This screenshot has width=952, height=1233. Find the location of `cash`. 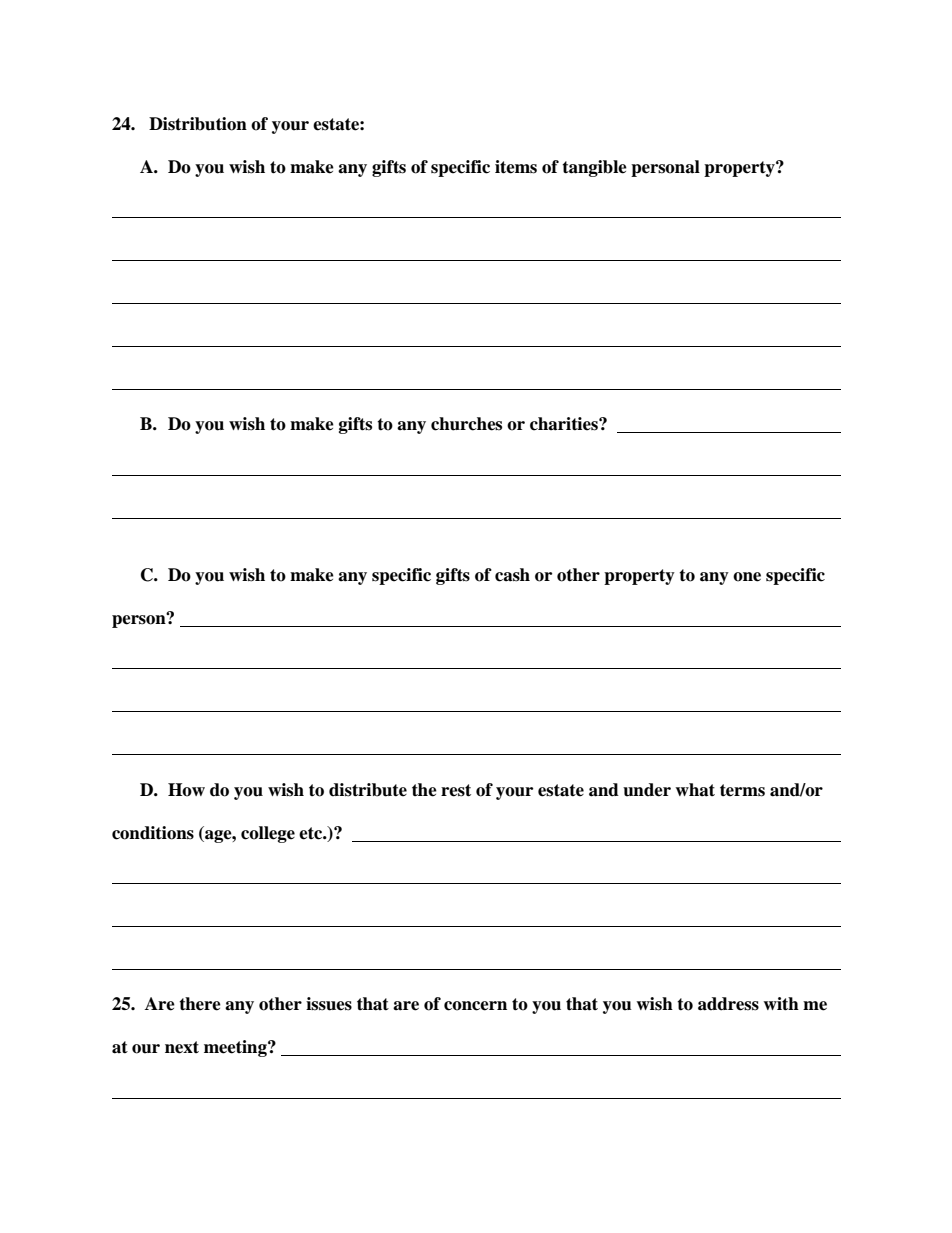

cash is located at coordinates (512, 575).
